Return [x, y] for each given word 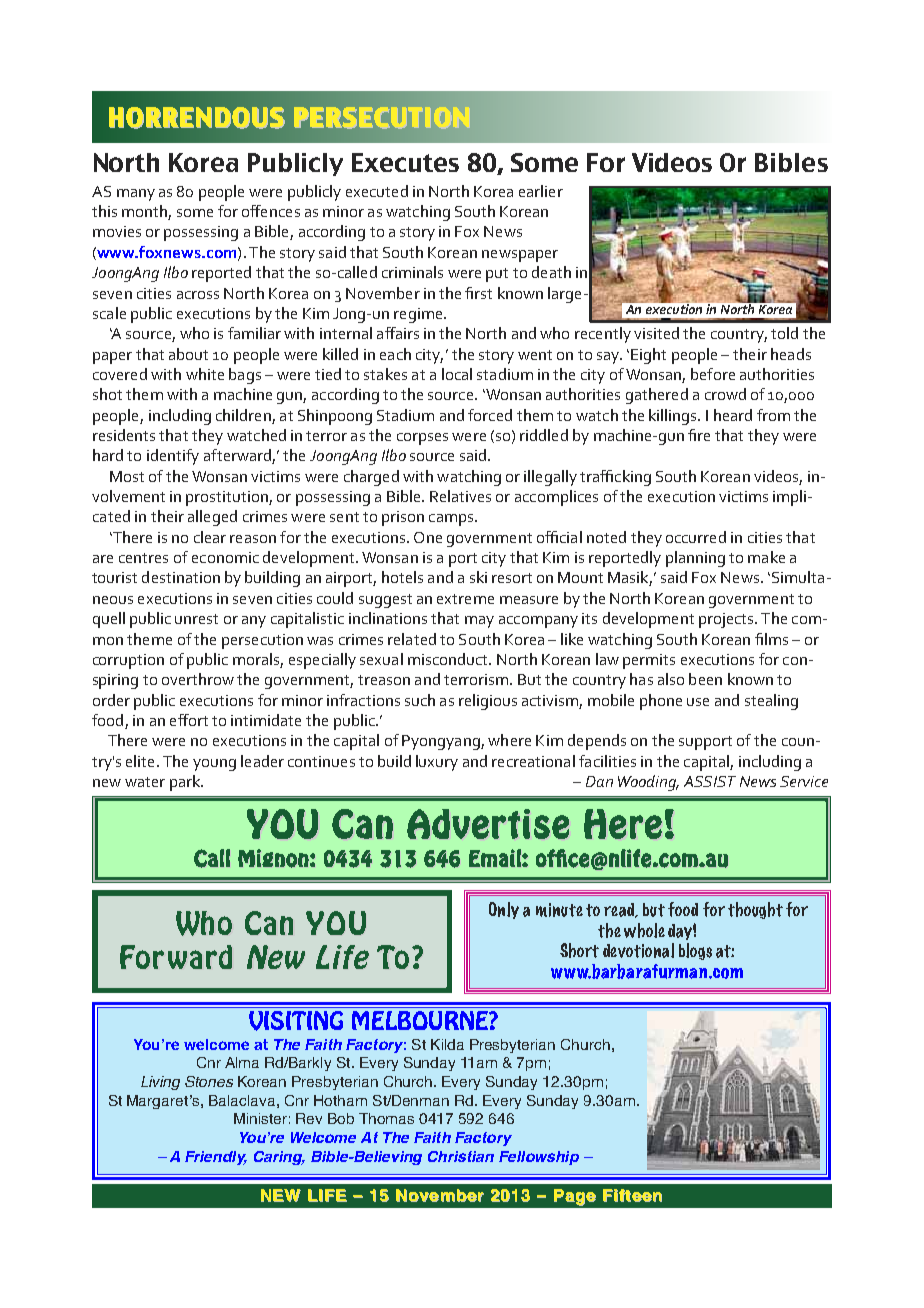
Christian [461, 1156]
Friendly [216, 1158]
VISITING [296, 1021]
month [145, 212]
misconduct [449, 659]
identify [173, 457]
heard [733, 415]
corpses [422, 439]
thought [755, 910]
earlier [541, 191]
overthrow [198, 679]
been [705, 679]
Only [504, 910]
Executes [405, 162]
